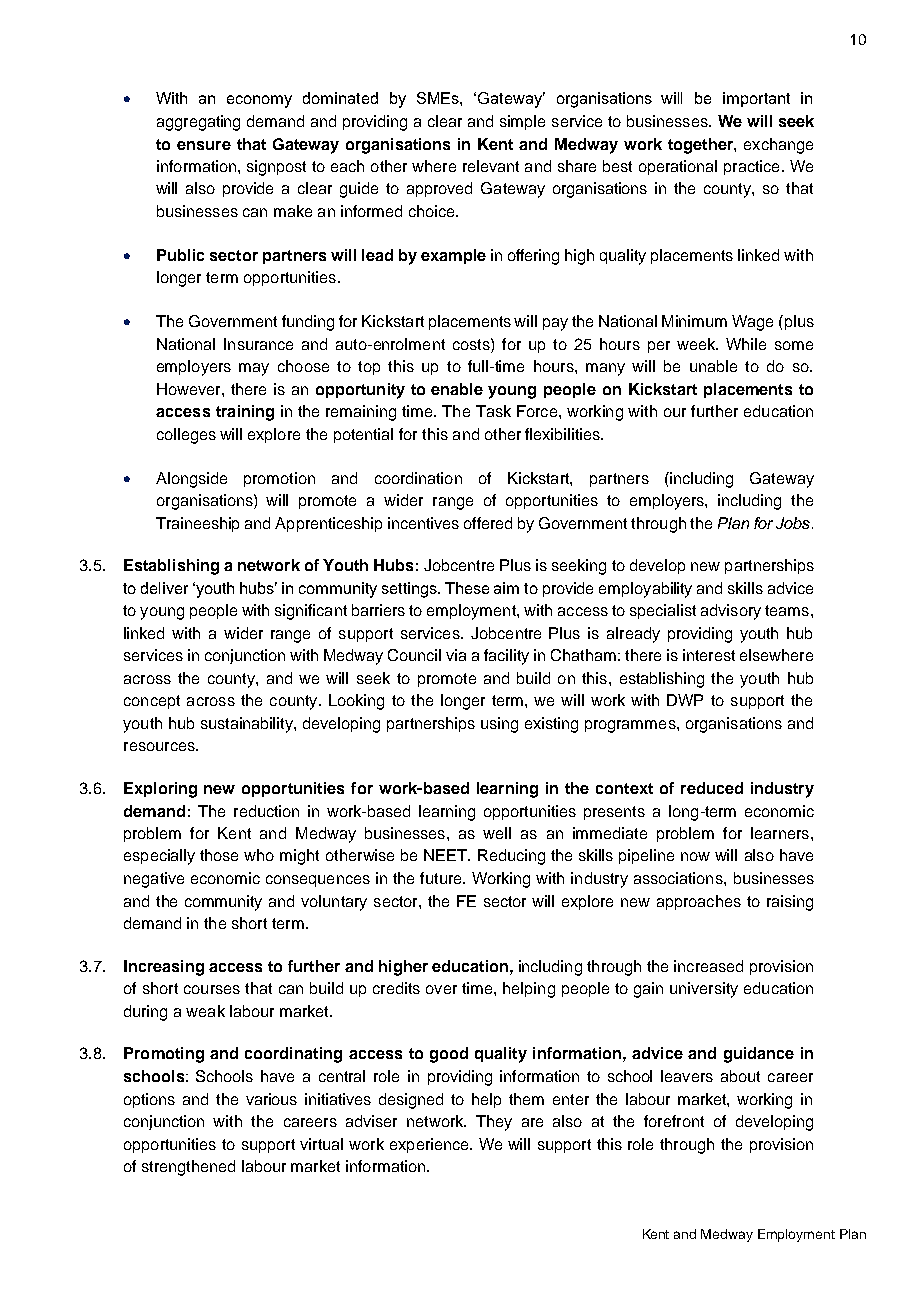  What do you see at coordinates (188, 1168) in the screenshot?
I see `strengthened` at bounding box center [188, 1168].
